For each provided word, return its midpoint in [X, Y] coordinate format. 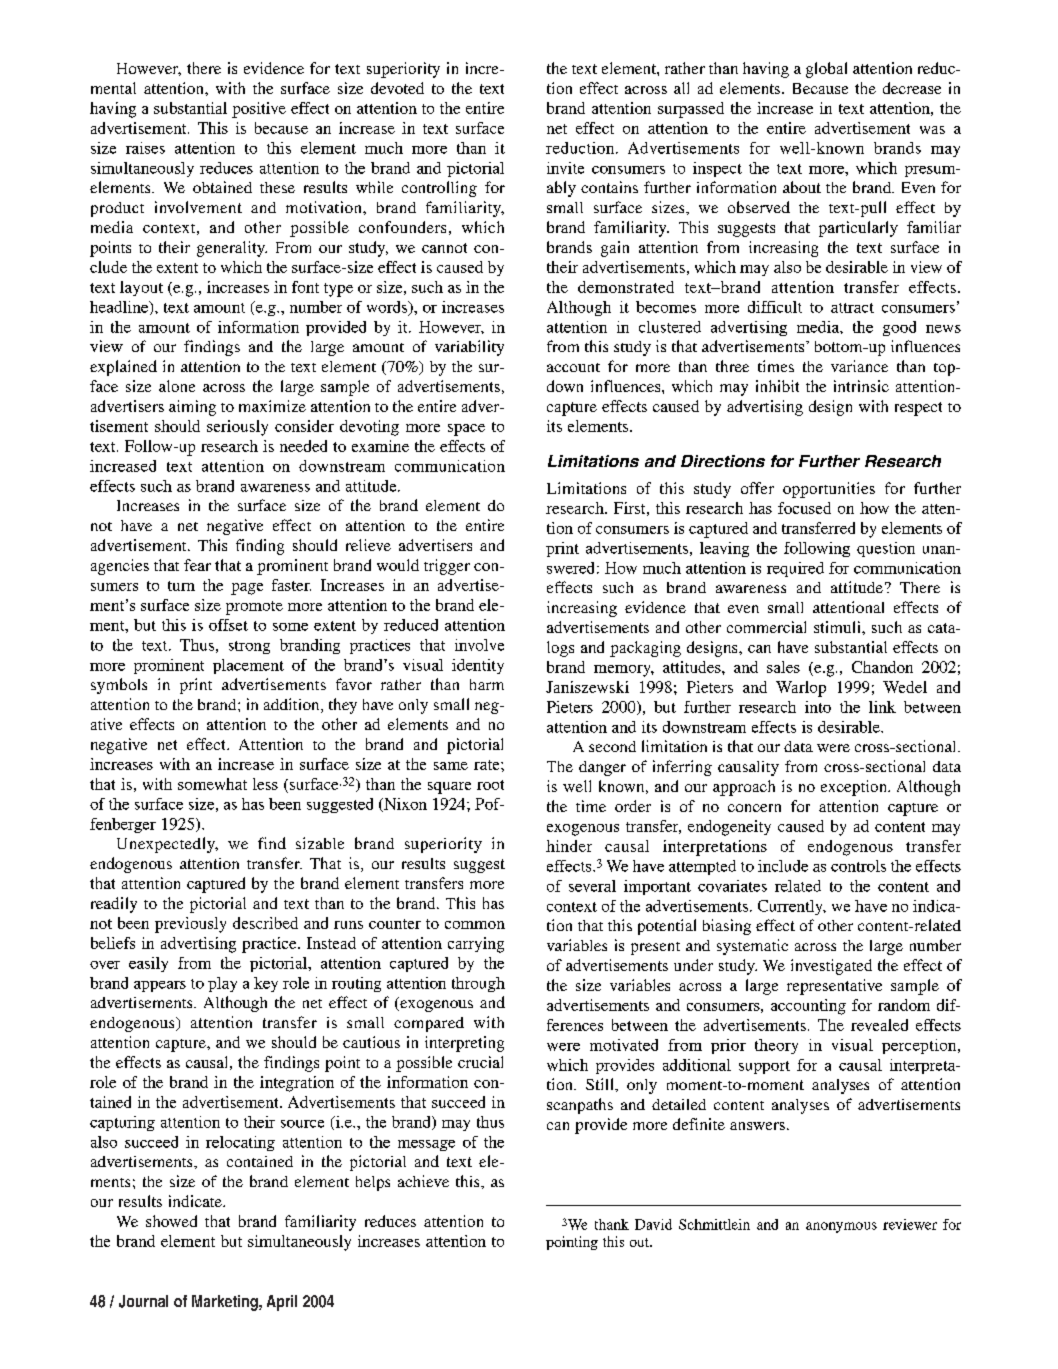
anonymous [841, 1227]
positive [259, 110]
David [653, 1224]
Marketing [226, 1303]
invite [565, 168]
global [826, 70]
